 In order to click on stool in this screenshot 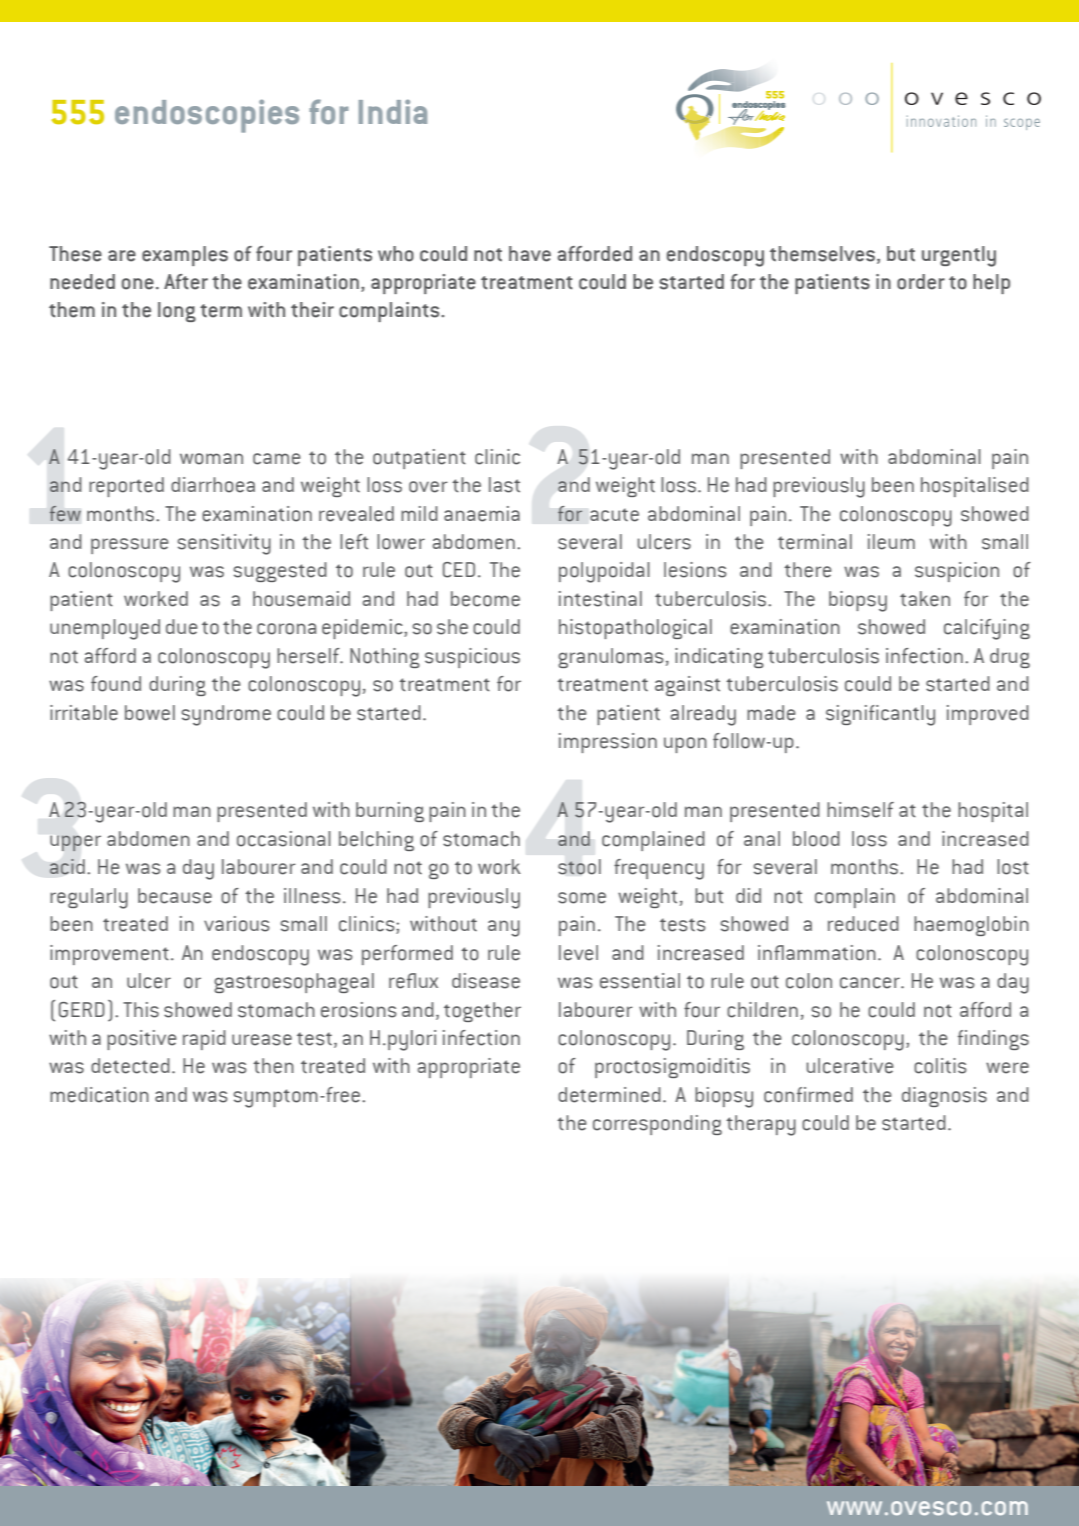, I will do `click(579, 867)`.
